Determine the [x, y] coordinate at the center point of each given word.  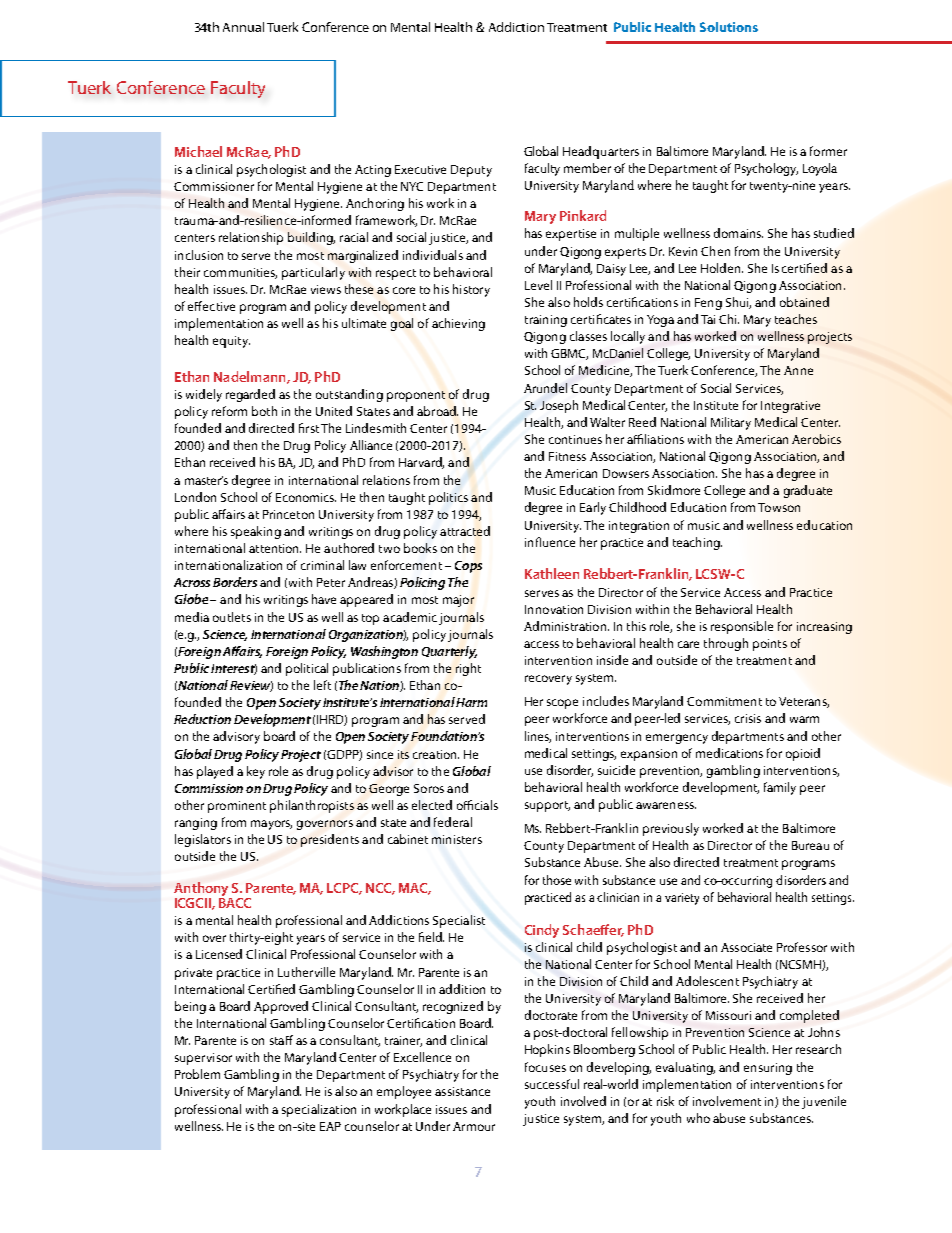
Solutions [729, 27]
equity [231, 342]
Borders [235, 582]
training [546, 321]
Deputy [471, 171]
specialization [319, 1110]
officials [477, 805]
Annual [243, 27]
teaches [796, 319]
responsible [742, 627]
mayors [271, 825]
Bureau [810, 845]
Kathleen [552, 573]
